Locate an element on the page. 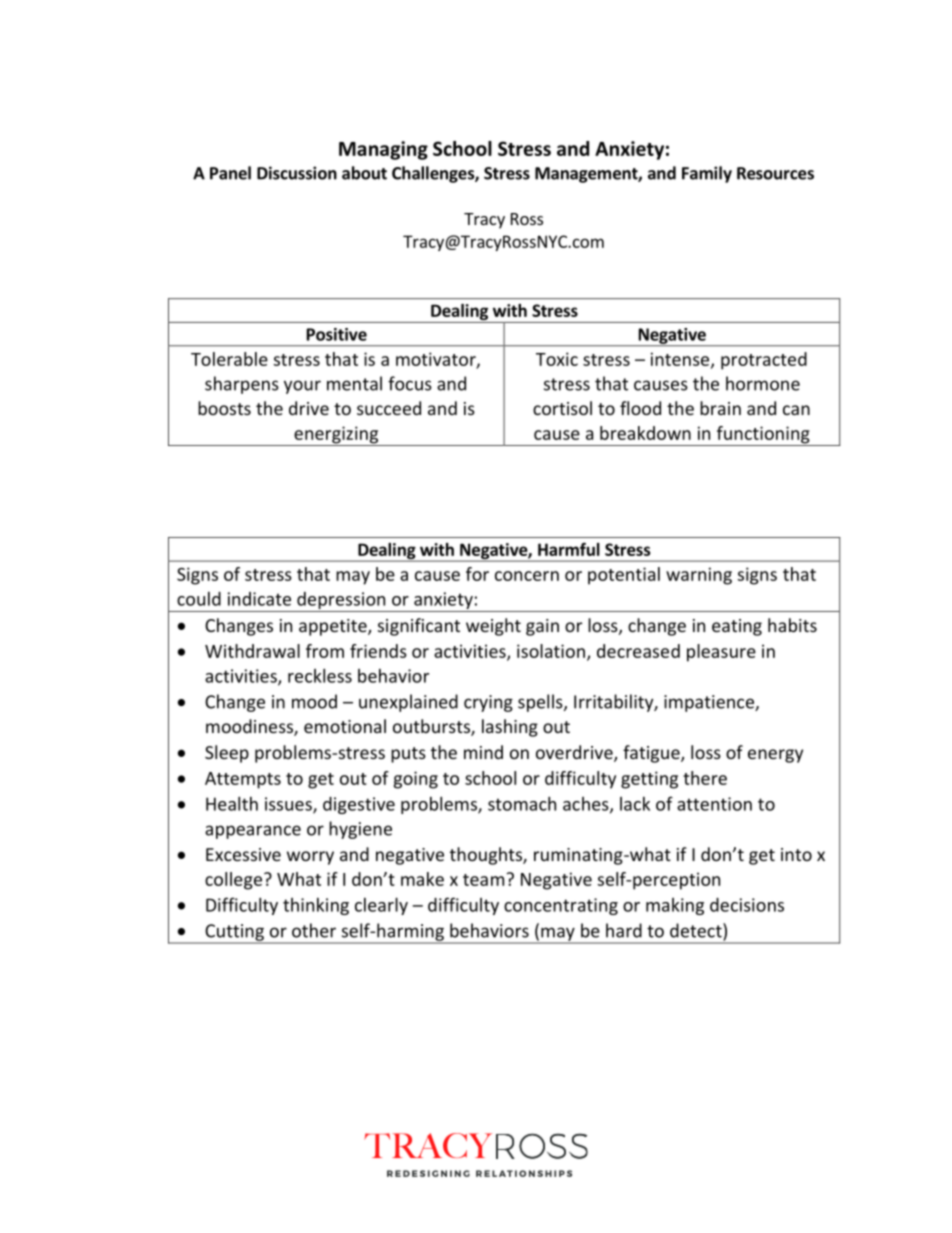  Managing is located at coordinates (383, 150).
